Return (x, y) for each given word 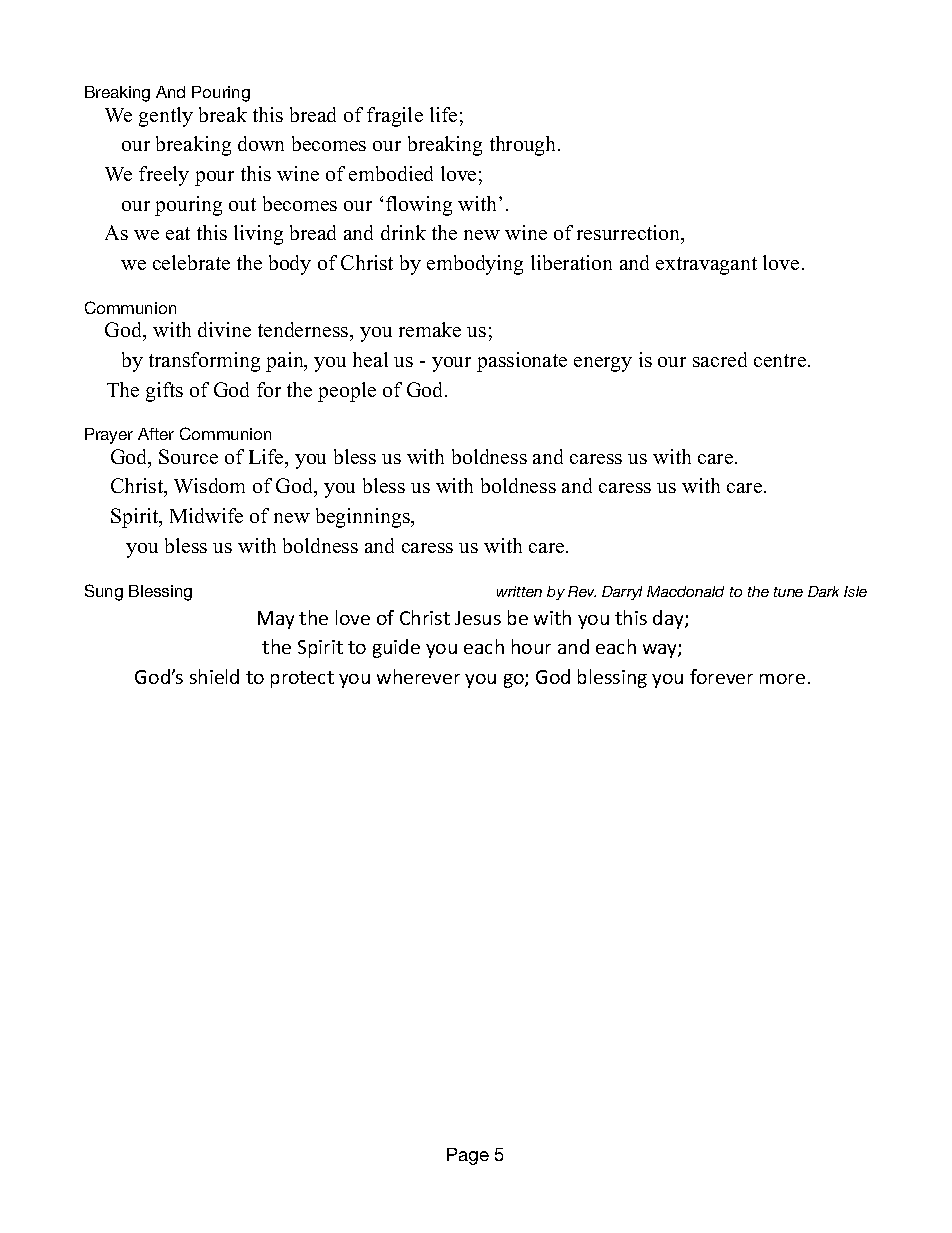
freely (164, 176)
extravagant (706, 266)
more (782, 679)
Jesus (478, 618)
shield (214, 676)
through (524, 146)
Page (468, 1156)
